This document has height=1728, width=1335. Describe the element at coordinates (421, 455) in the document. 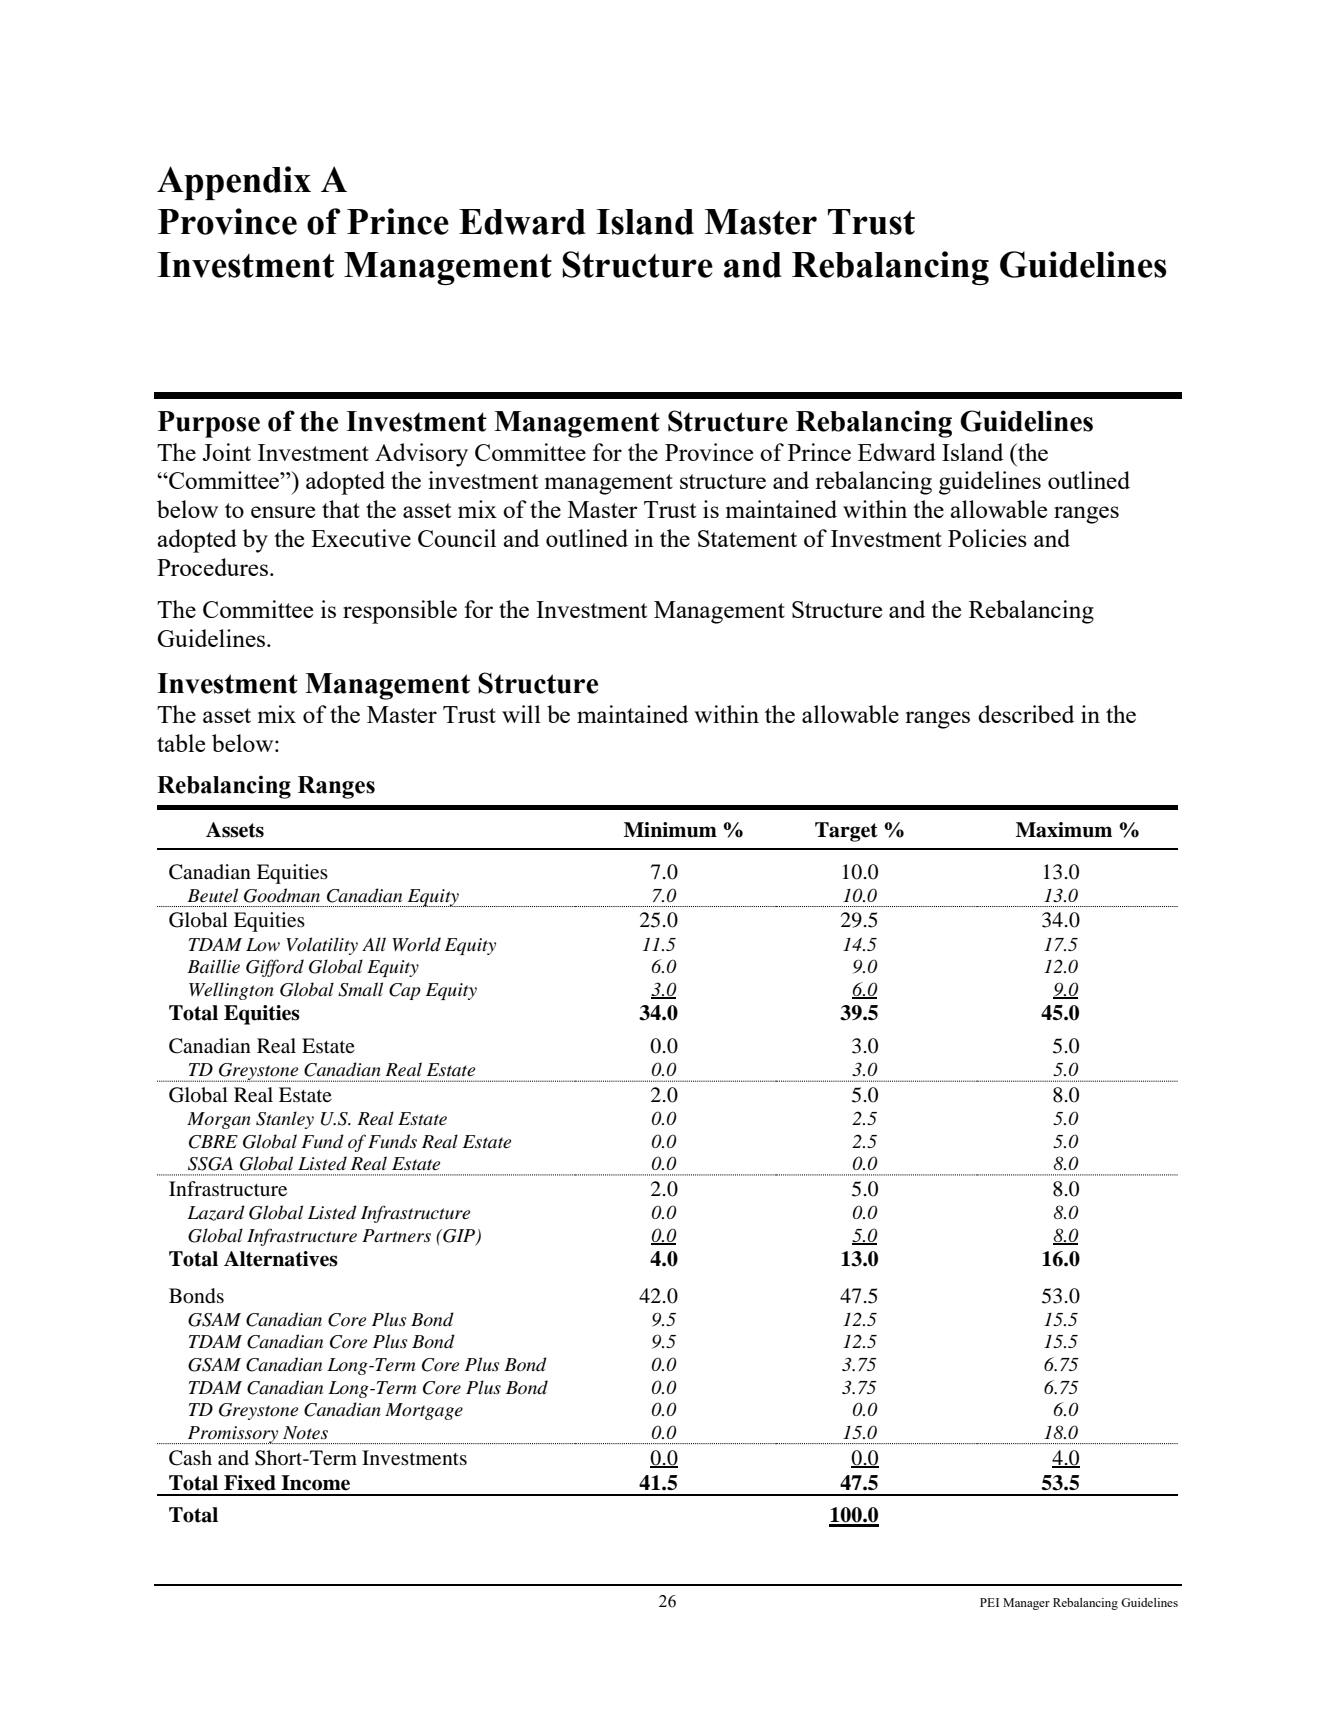

I see `Advisory` at that location.
